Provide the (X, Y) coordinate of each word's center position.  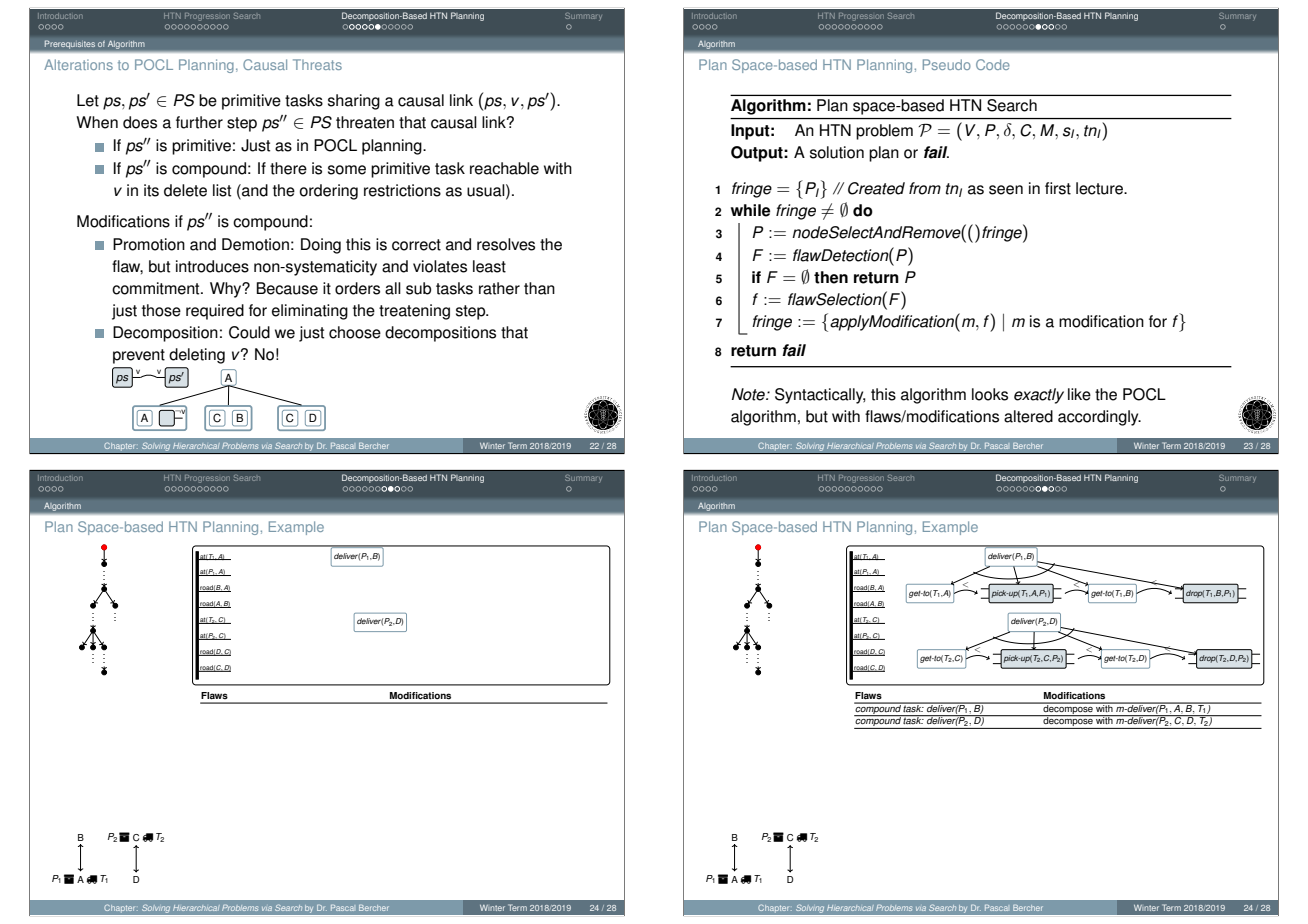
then (831, 277)
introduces (212, 266)
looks (990, 394)
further (199, 122)
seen (1006, 190)
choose (355, 332)
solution (837, 152)
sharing (354, 102)
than (539, 288)
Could (249, 332)
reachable (504, 168)
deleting (197, 356)
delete (185, 190)
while (750, 210)
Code (993, 64)
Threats (317, 64)
